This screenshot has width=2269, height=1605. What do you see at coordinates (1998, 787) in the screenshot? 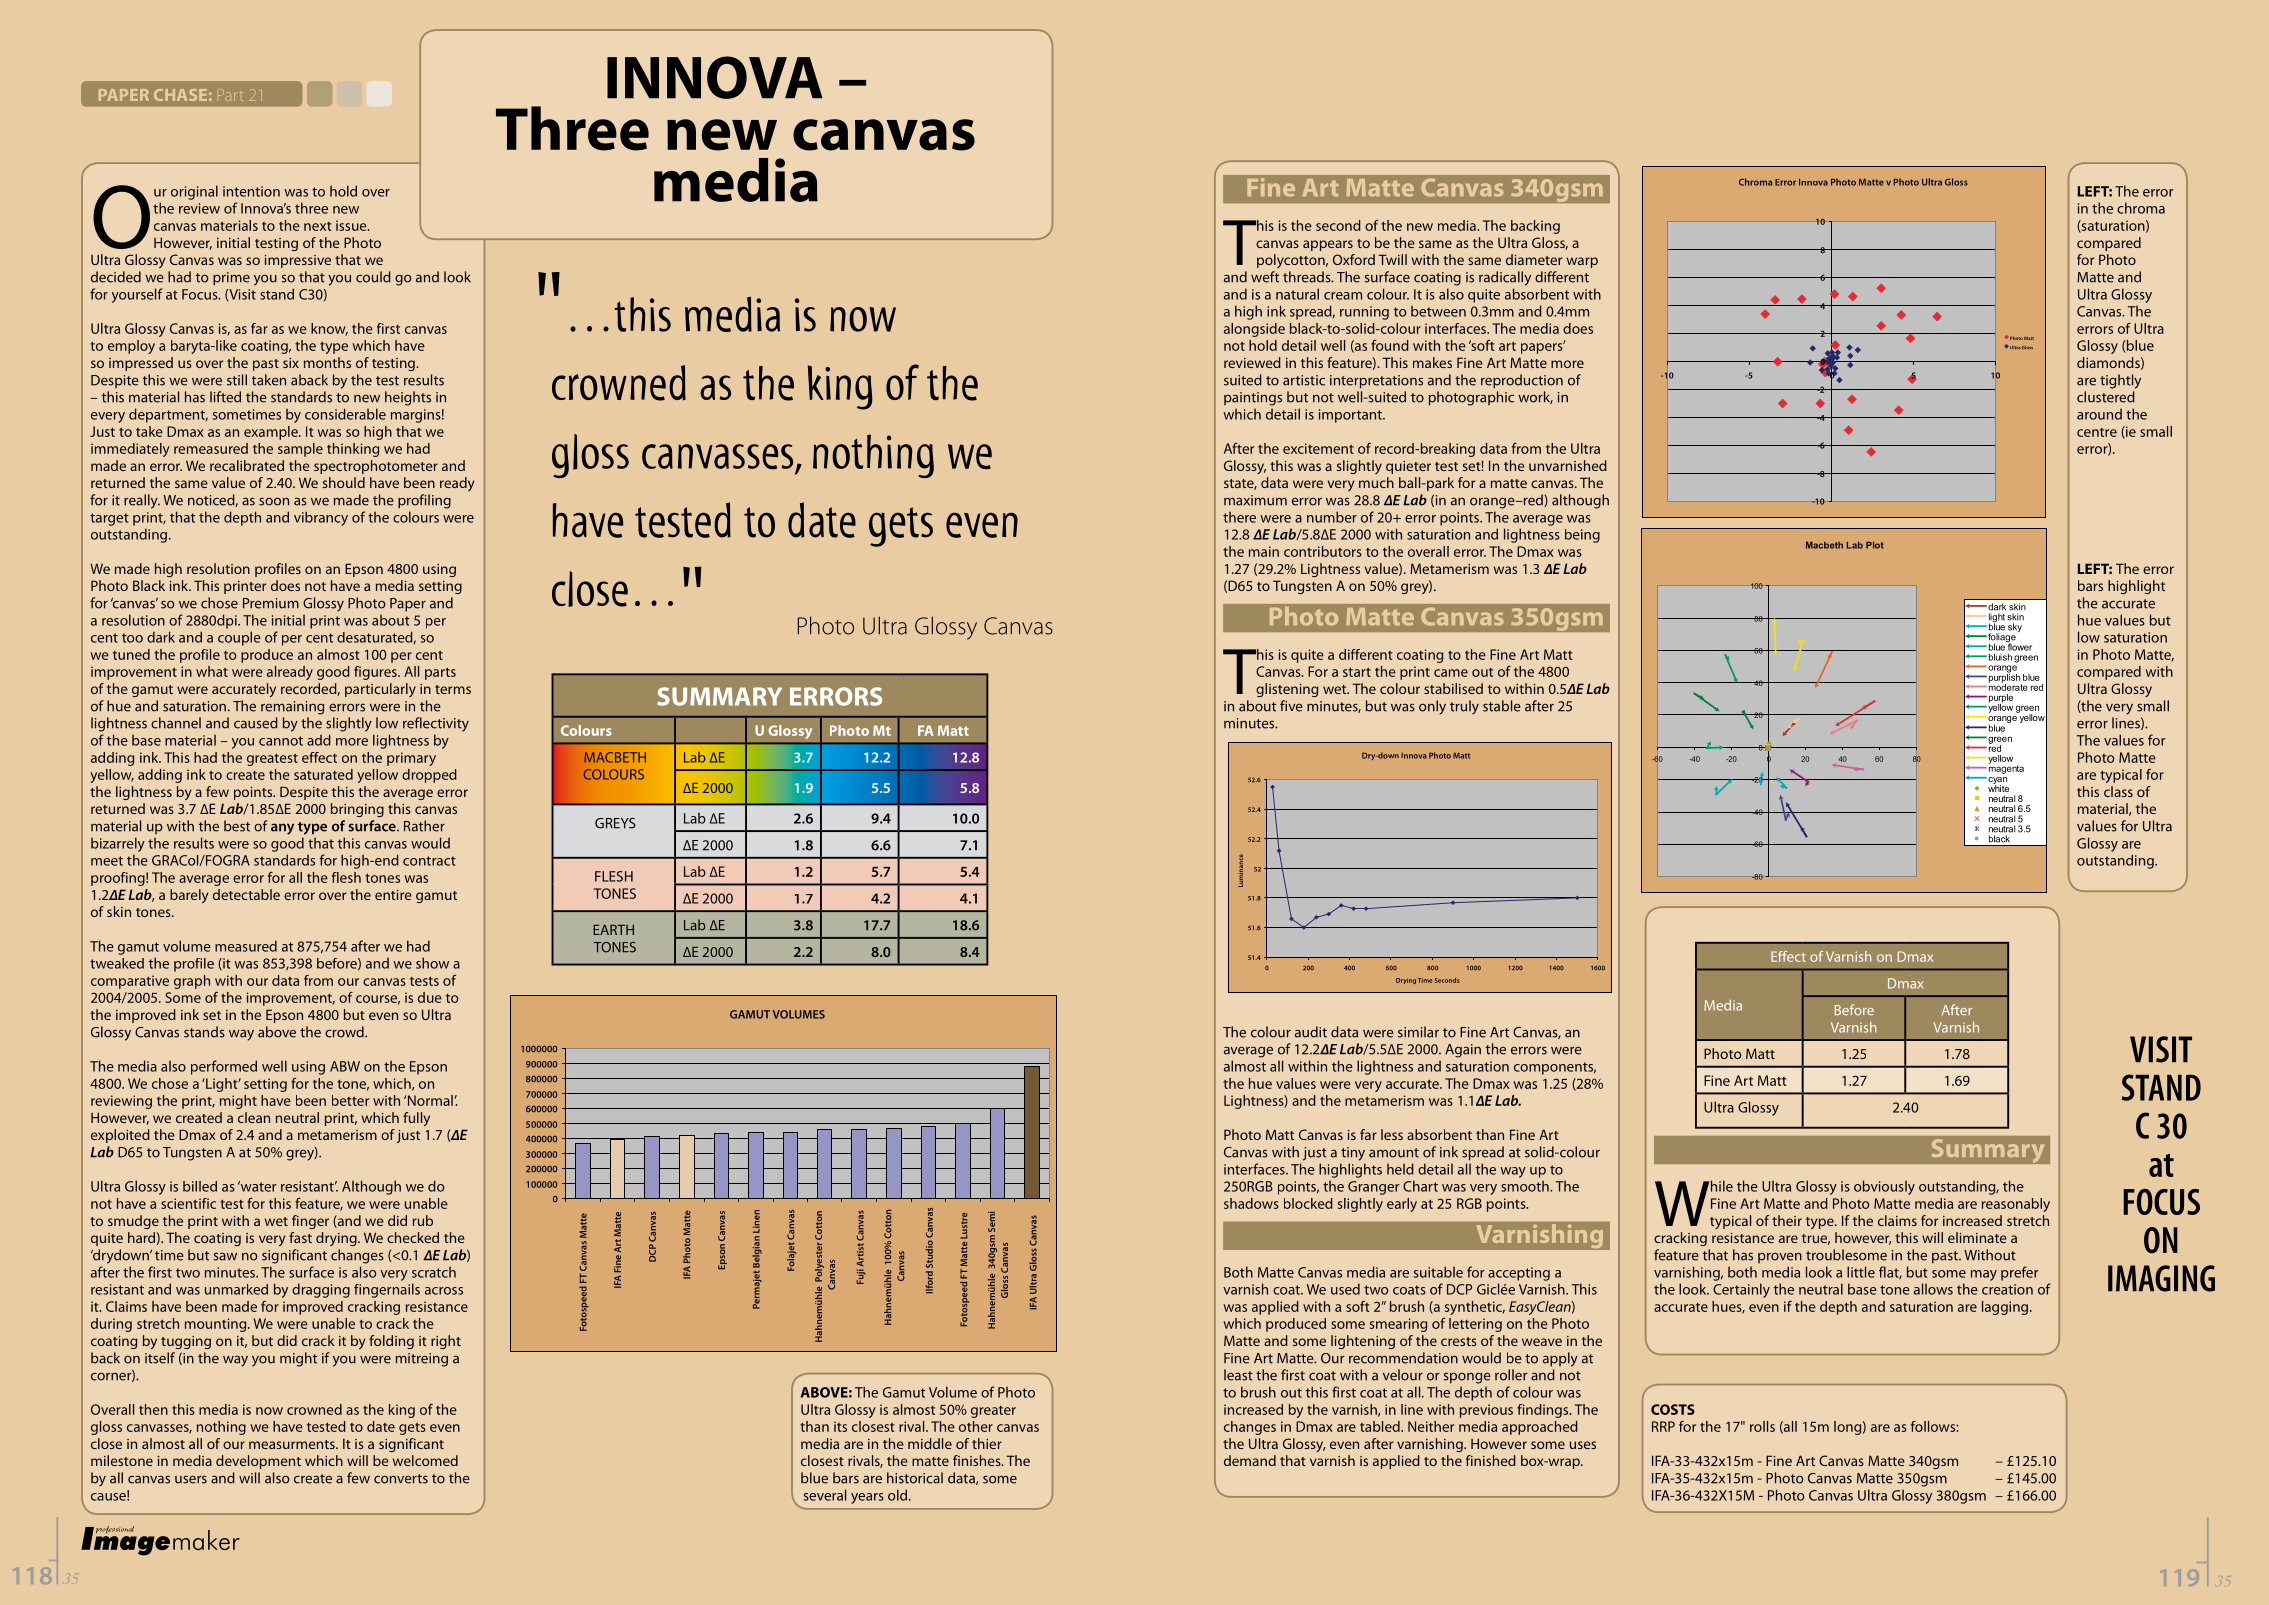
I see `white` at bounding box center [1998, 787].
